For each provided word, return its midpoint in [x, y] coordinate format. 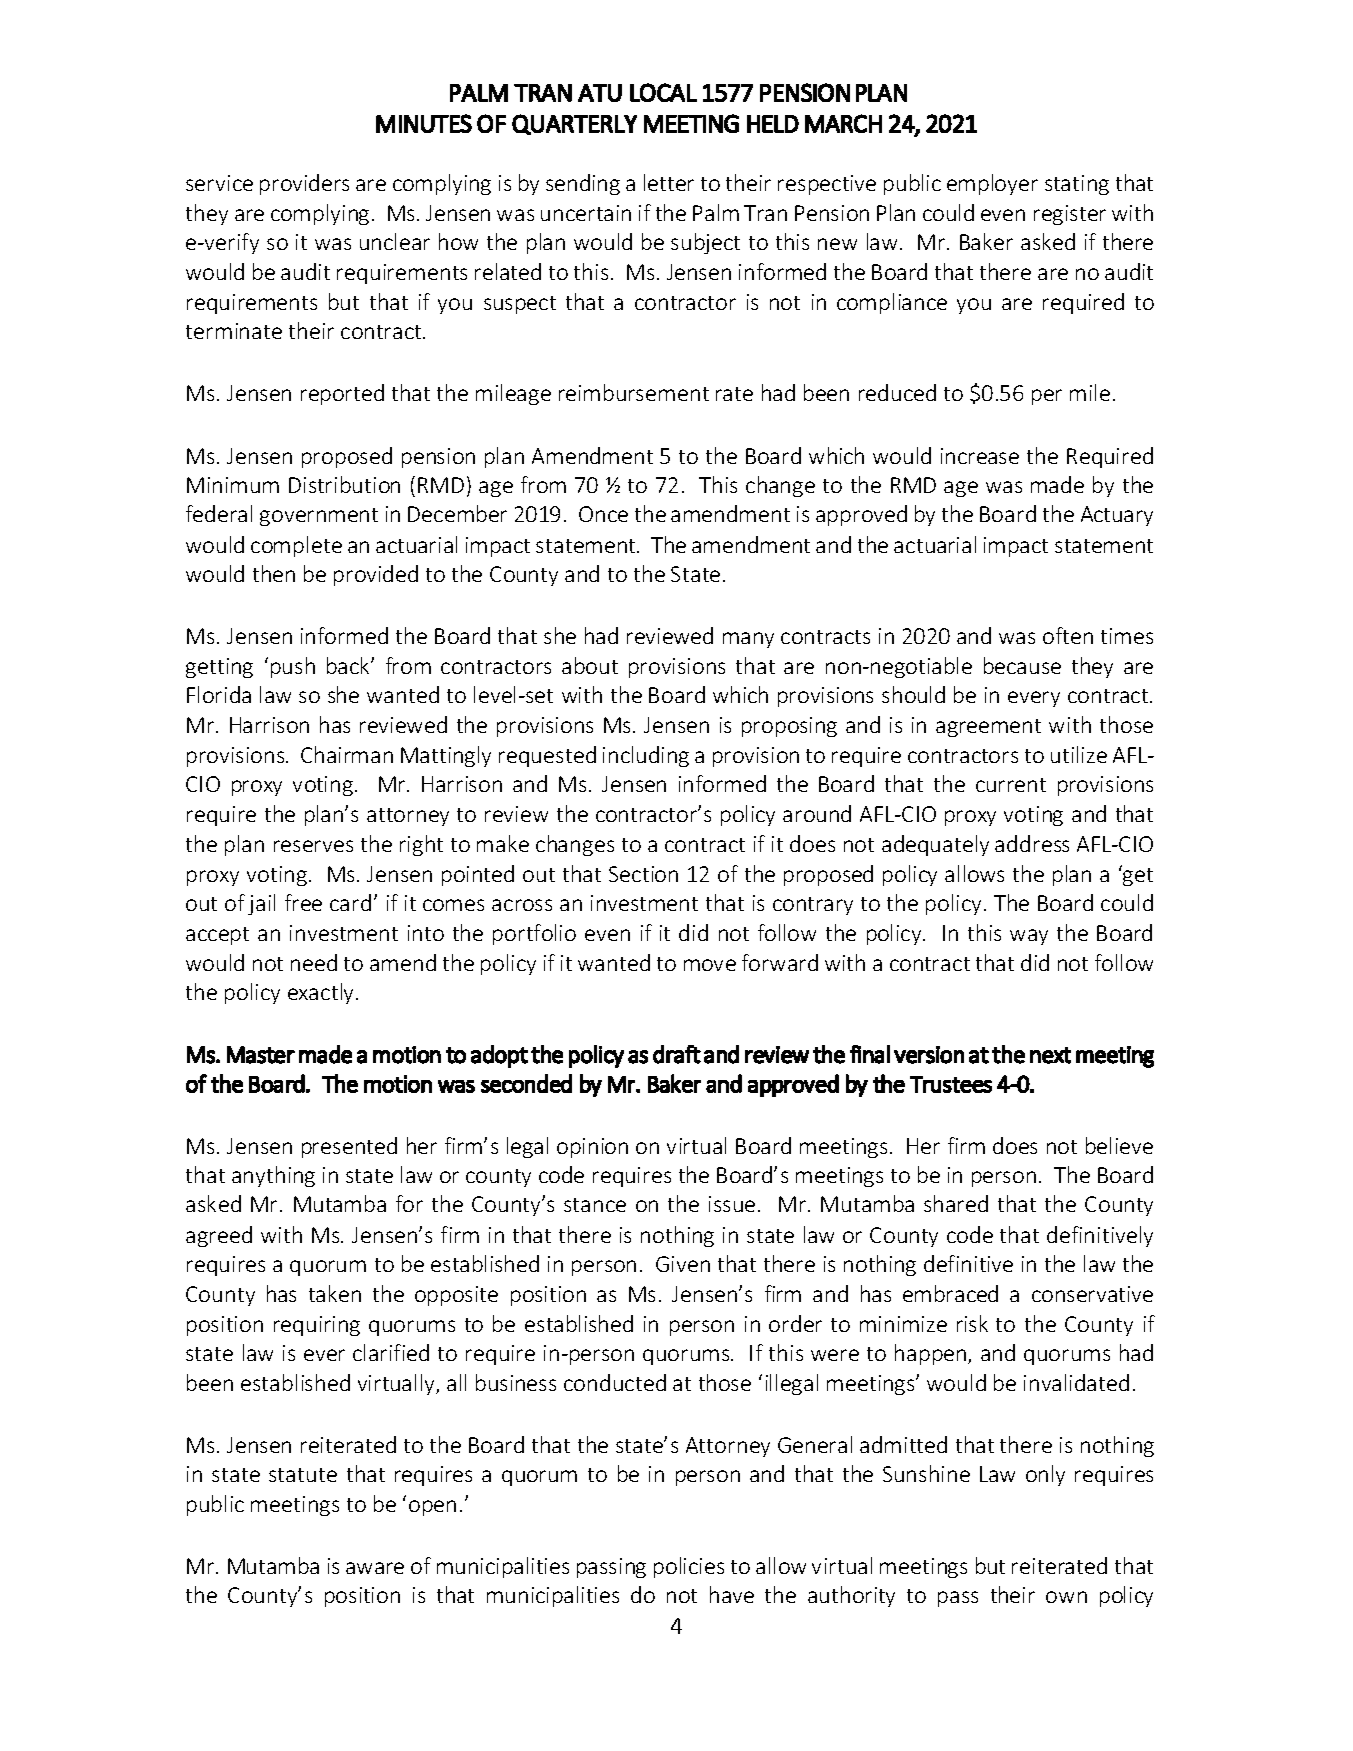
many [748, 640]
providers [304, 184]
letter [669, 182]
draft [677, 1054]
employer [992, 184]
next [1050, 1055]
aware [375, 1568]
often [1068, 635]
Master [261, 1055]
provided [376, 575]
